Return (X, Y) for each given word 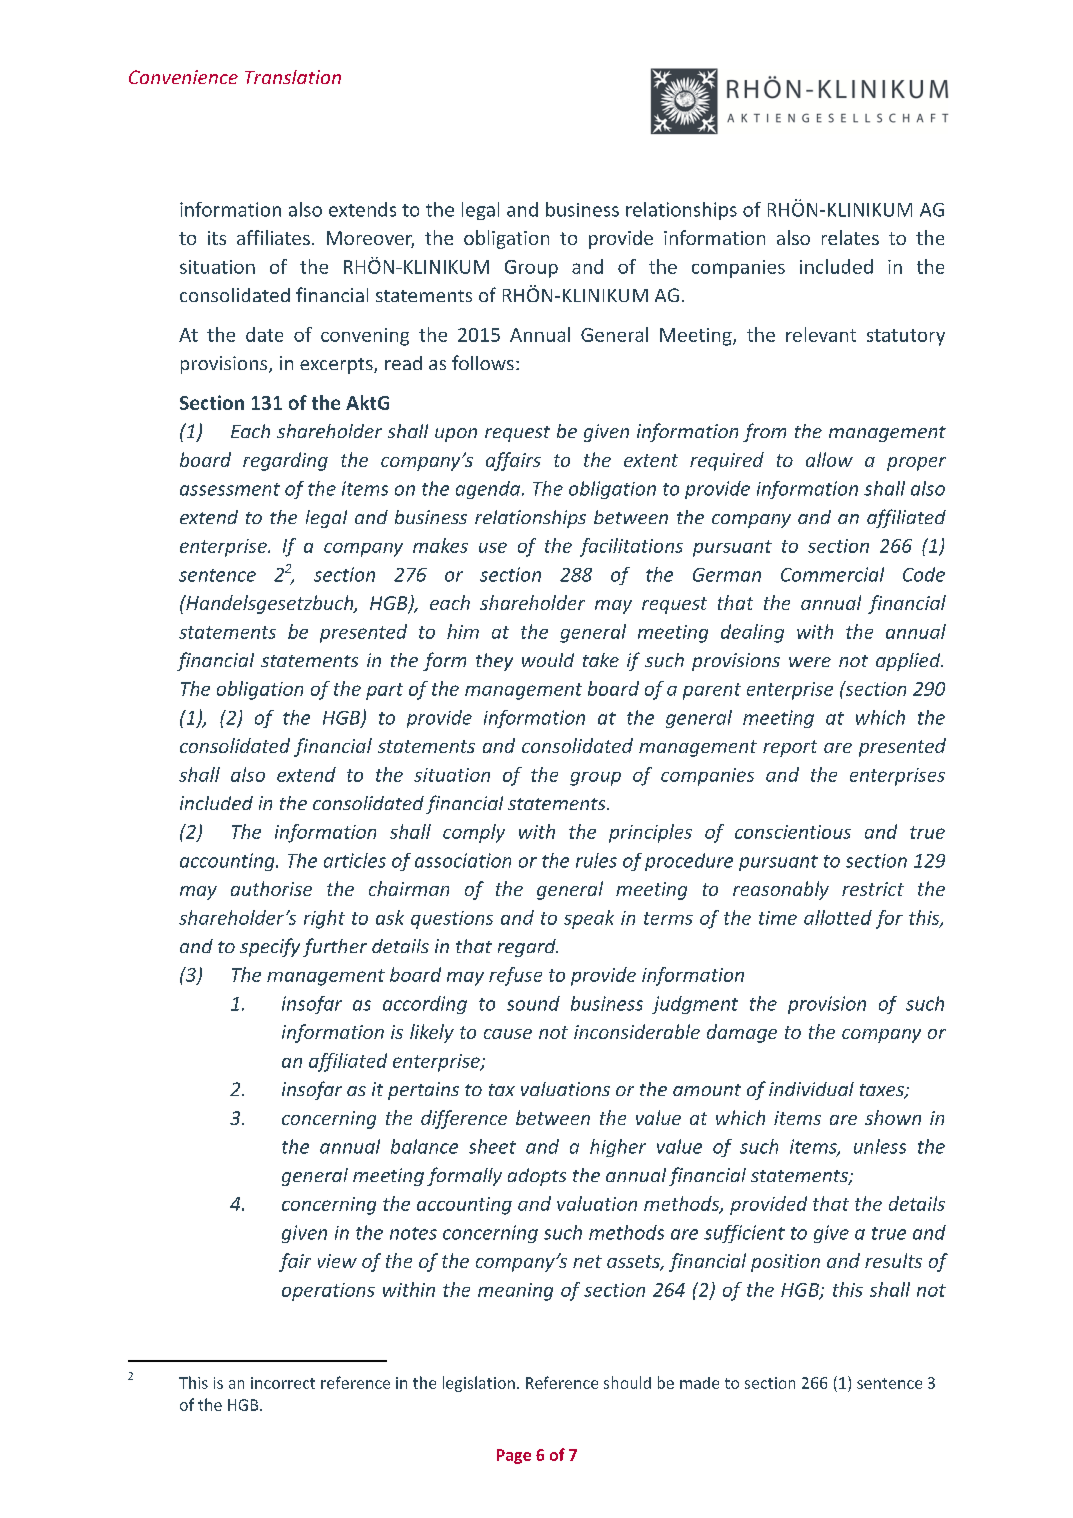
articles (355, 860)
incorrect (283, 1383)
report (790, 748)
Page (514, 1456)
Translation (293, 77)
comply (474, 833)
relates (850, 237)
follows (483, 362)
